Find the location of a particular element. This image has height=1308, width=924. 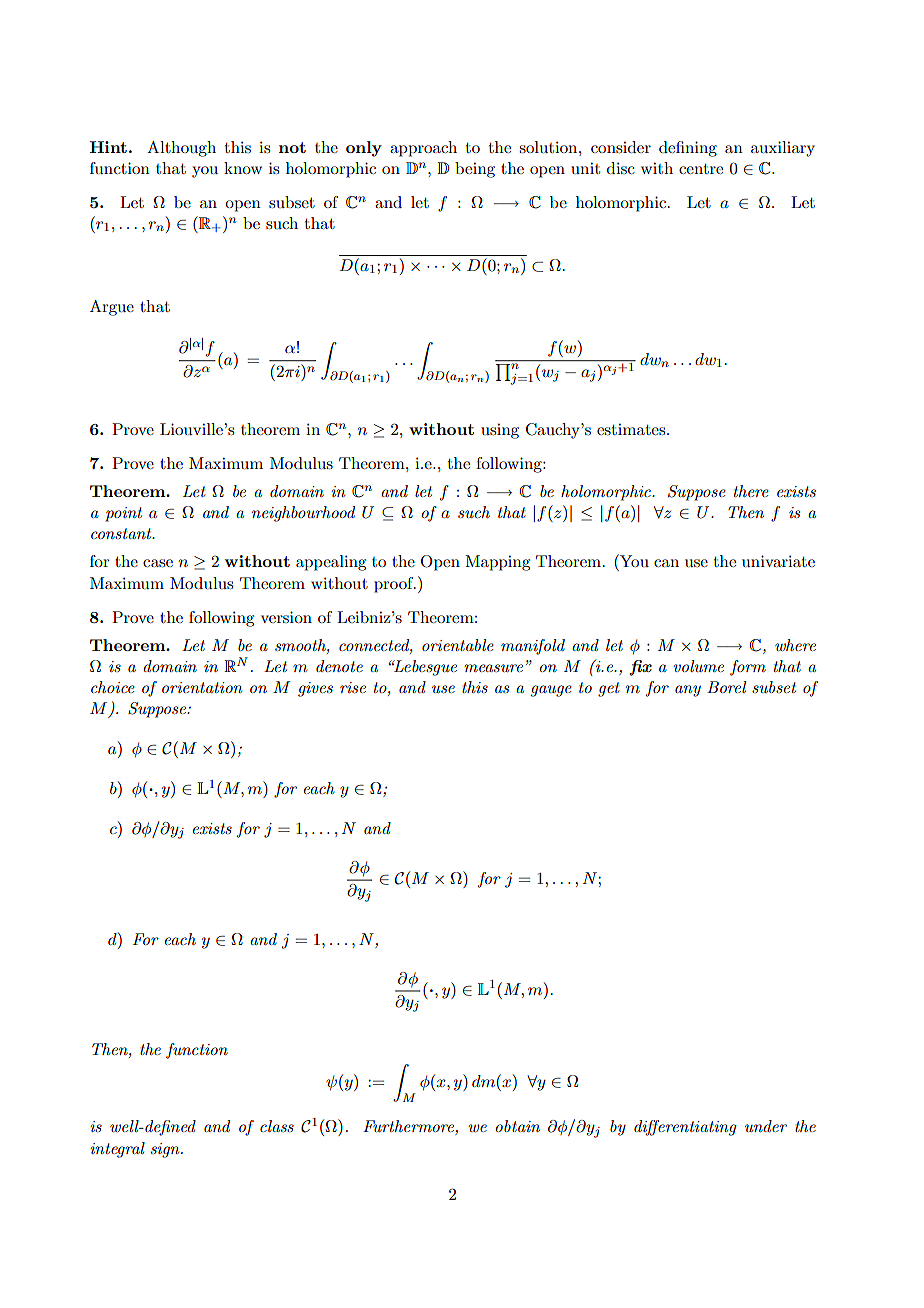

obtain is located at coordinates (517, 1126).
